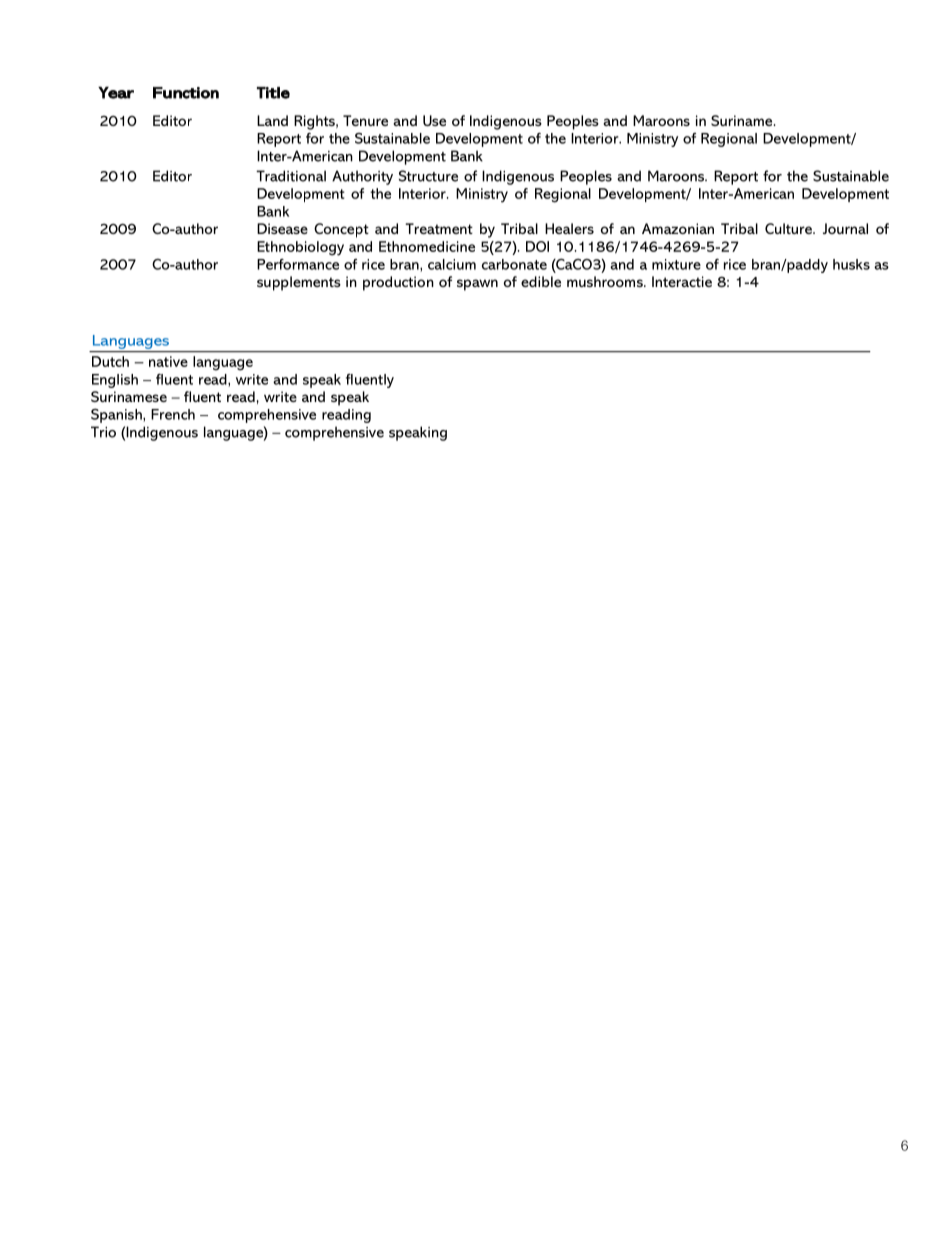 The width and height of the image is (952, 1233). What do you see at coordinates (676, 264) in the image?
I see `mixture` at bounding box center [676, 264].
